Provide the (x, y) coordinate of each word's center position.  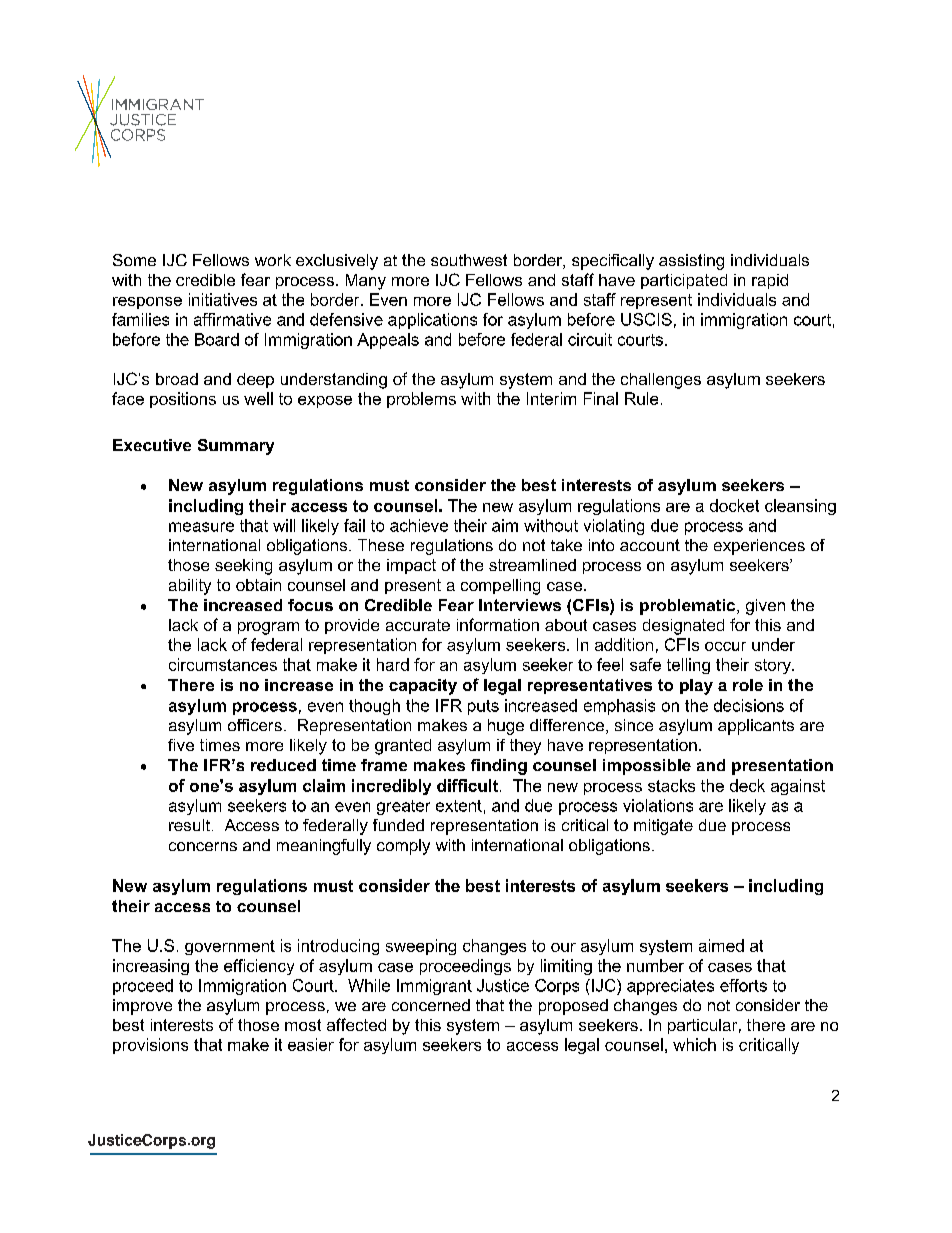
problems (421, 400)
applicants (756, 727)
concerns (203, 846)
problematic (689, 607)
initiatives (223, 299)
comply (403, 847)
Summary (236, 447)
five (181, 745)
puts (483, 707)
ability (190, 587)
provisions (150, 1046)
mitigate (663, 827)
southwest (469, 260)
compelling (500, 587)
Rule (641, 398)
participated (684, 281)
